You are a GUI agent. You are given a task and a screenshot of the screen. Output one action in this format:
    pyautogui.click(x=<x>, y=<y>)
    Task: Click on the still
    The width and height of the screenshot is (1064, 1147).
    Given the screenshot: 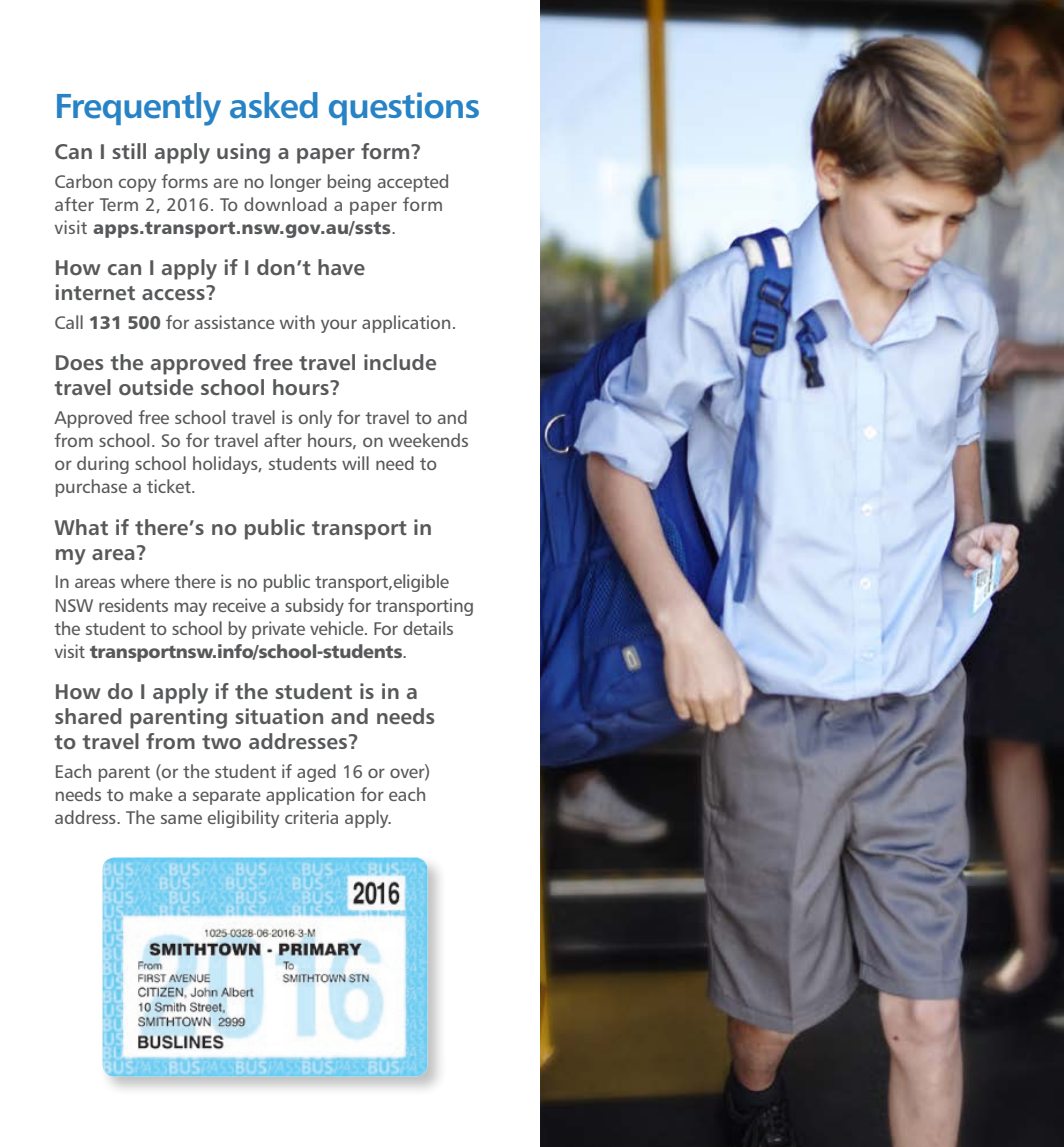 What is the action you would take?
    pyautogui.click(x=129, y=151)
